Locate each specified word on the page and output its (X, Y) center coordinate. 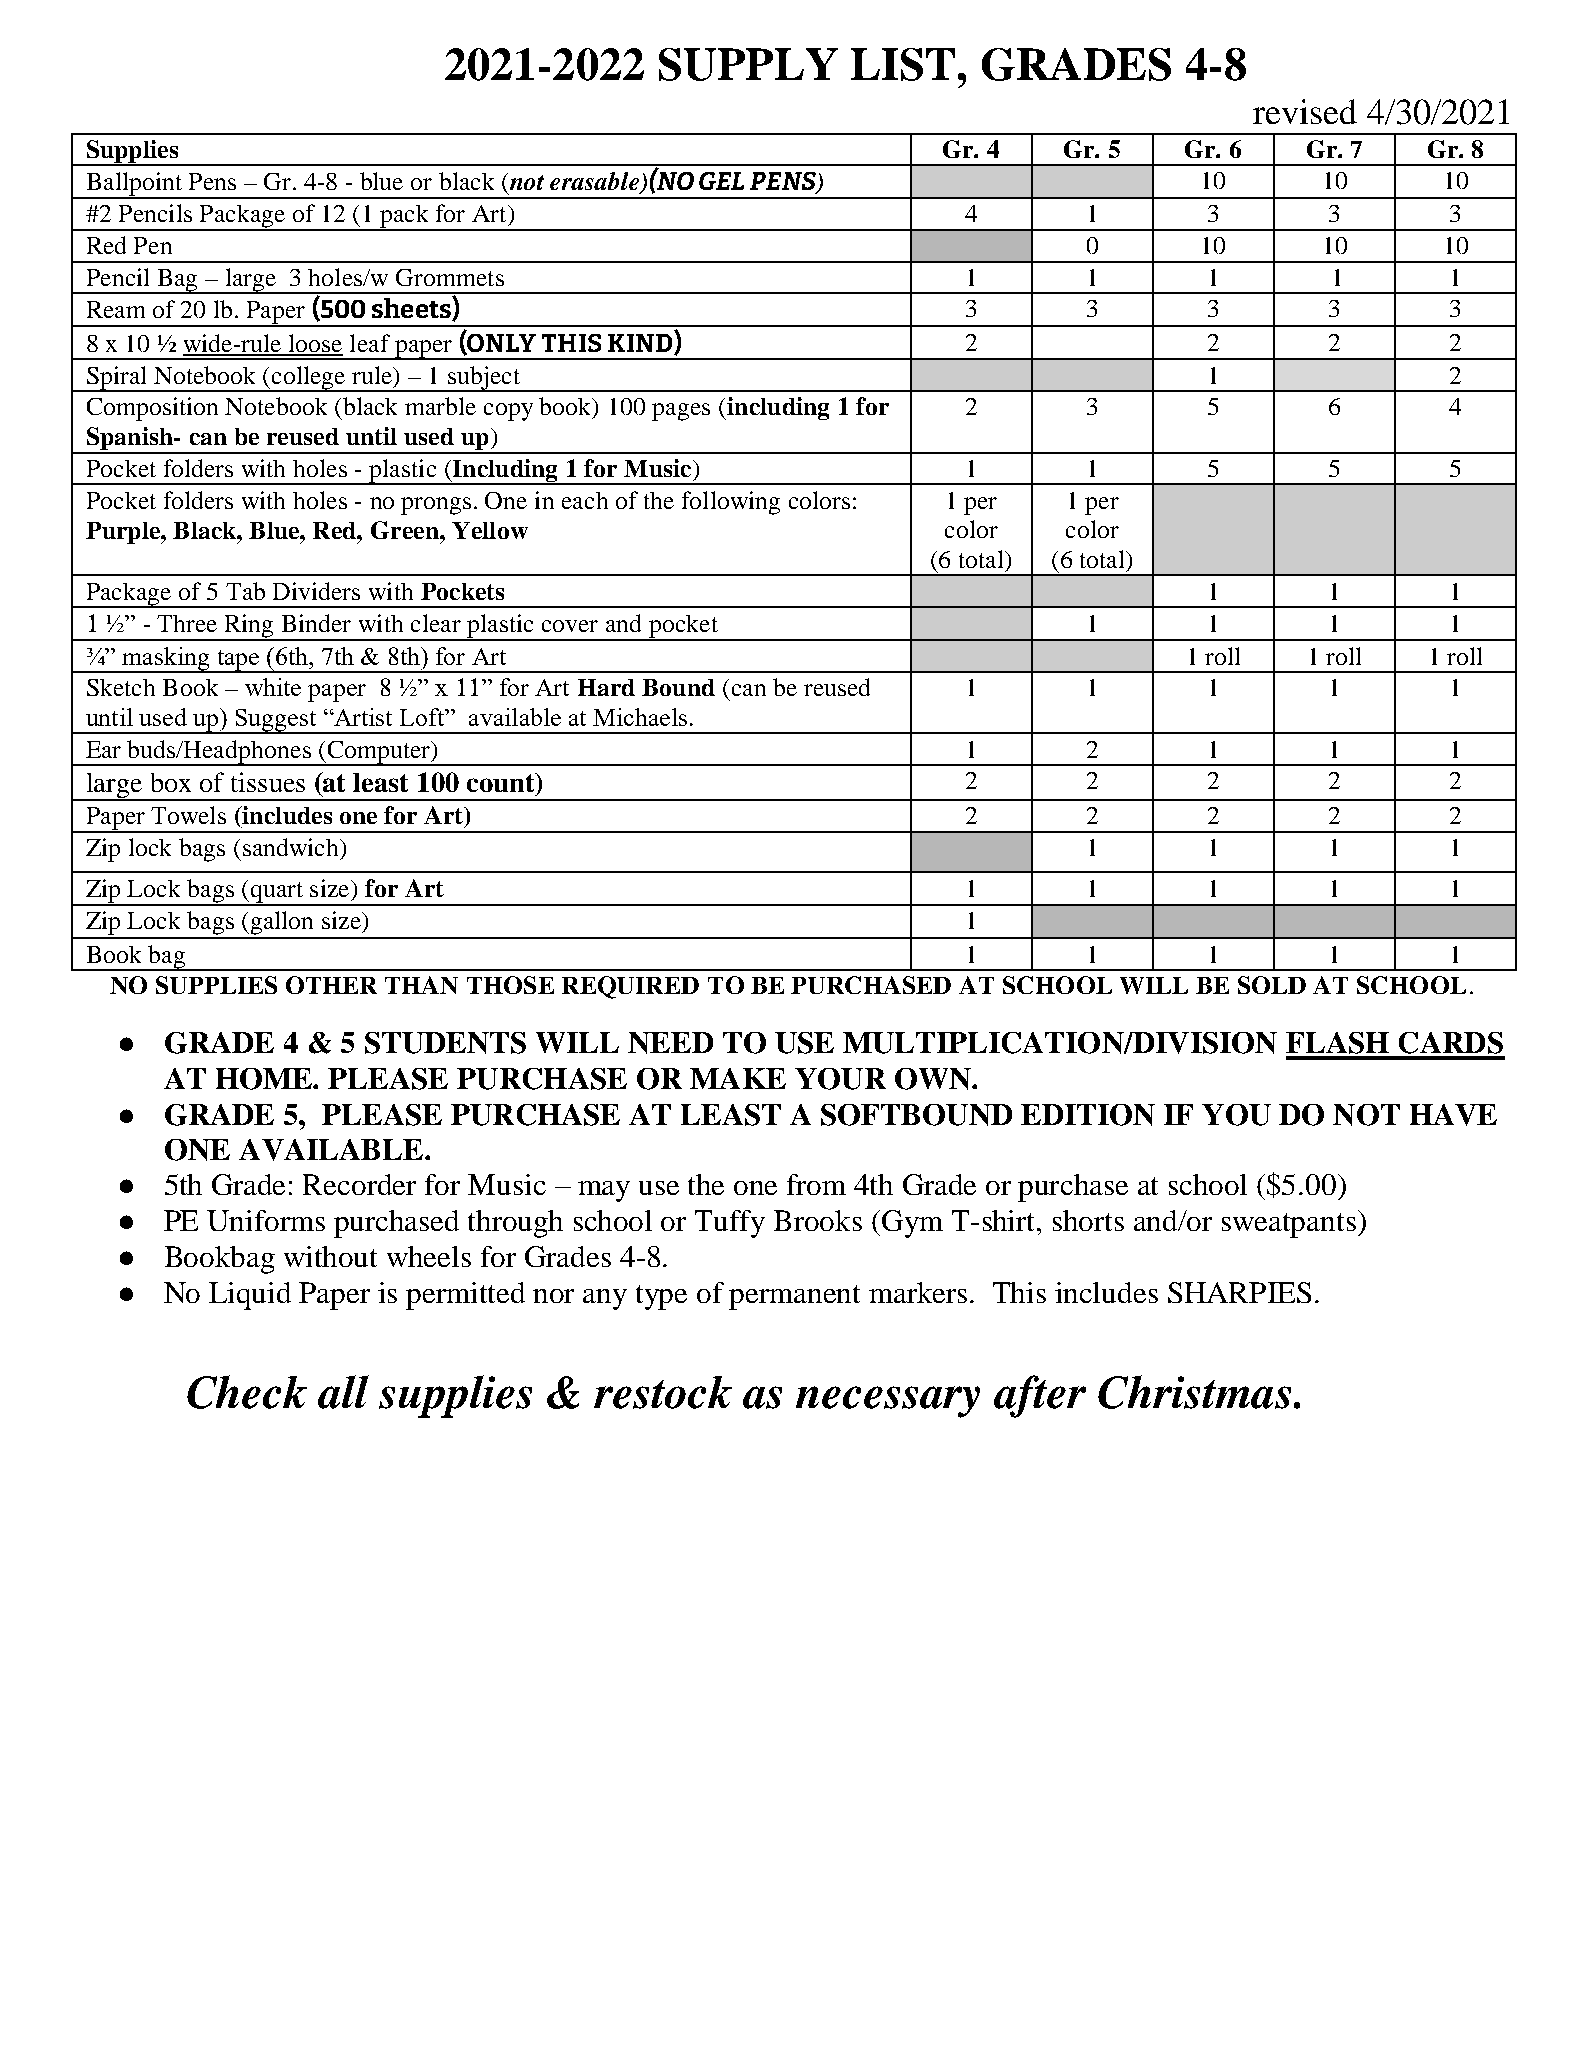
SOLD (1272, 985)
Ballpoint (134, 185)
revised (1305, 111)
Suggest (275, 721)
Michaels (640, 717)
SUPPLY (748, 64)
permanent (794, 1297)
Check (247, 1392)
